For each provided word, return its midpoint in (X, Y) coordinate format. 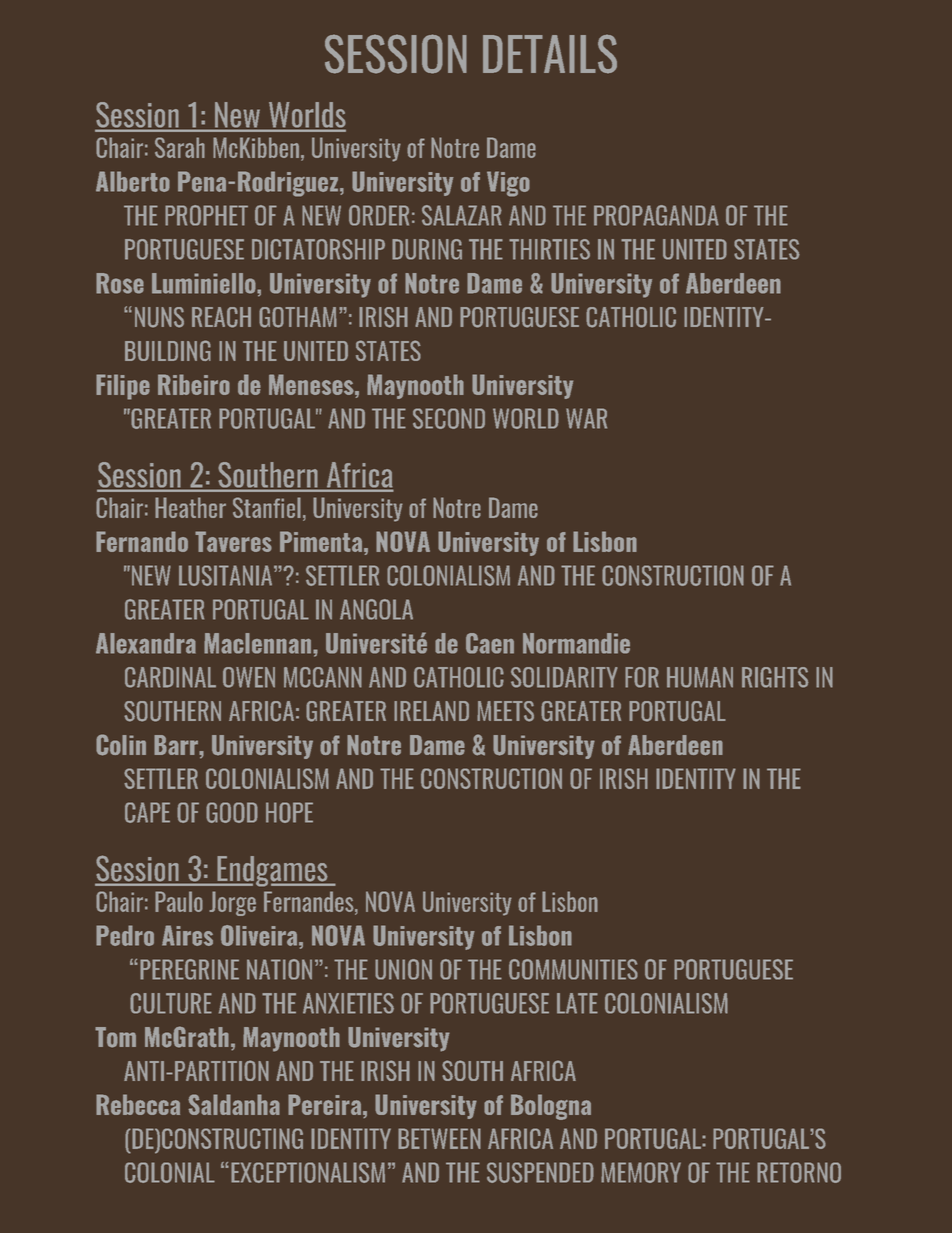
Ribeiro (194, 384)
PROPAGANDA (656, 215)
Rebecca (138, 1104)
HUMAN (700, 677)
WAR (586, 418)
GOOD (232, 812)
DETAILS (550, 54)
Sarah (180, 147)
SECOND (449, 418)
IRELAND (431, 711)
